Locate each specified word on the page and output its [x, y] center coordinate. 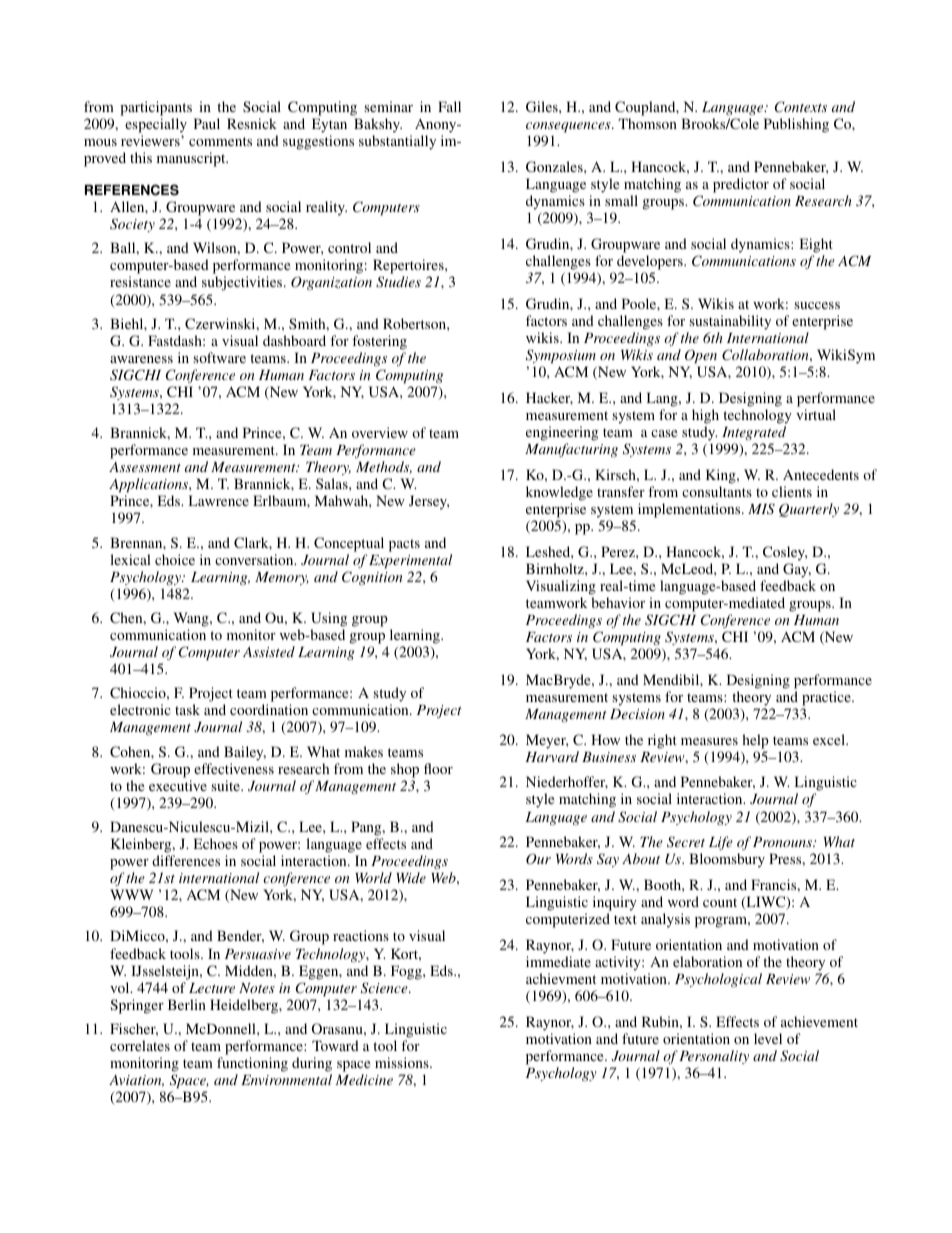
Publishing [796, 125]
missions [403, 1062]
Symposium [561, 356]
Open [701, 356]
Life [721, 843]
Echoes [216, 843]
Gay [797, 570]
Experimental [410, 561]
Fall [449, 106]
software [219, 357]
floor [438, 768]
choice [175, 559]
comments [220, 141]
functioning [252, 1064]
